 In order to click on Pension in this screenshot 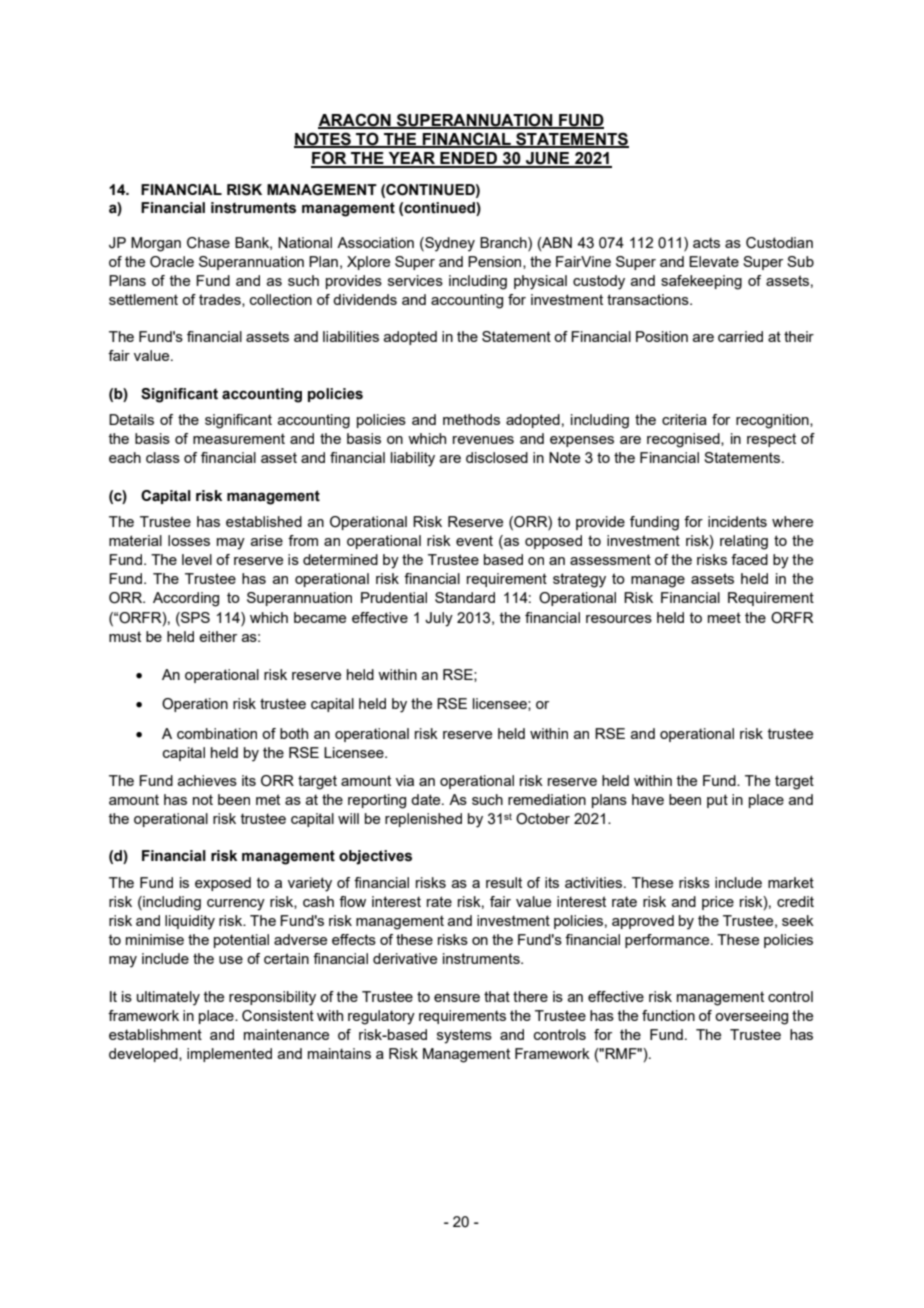, I will do `click(496, 262)`.
